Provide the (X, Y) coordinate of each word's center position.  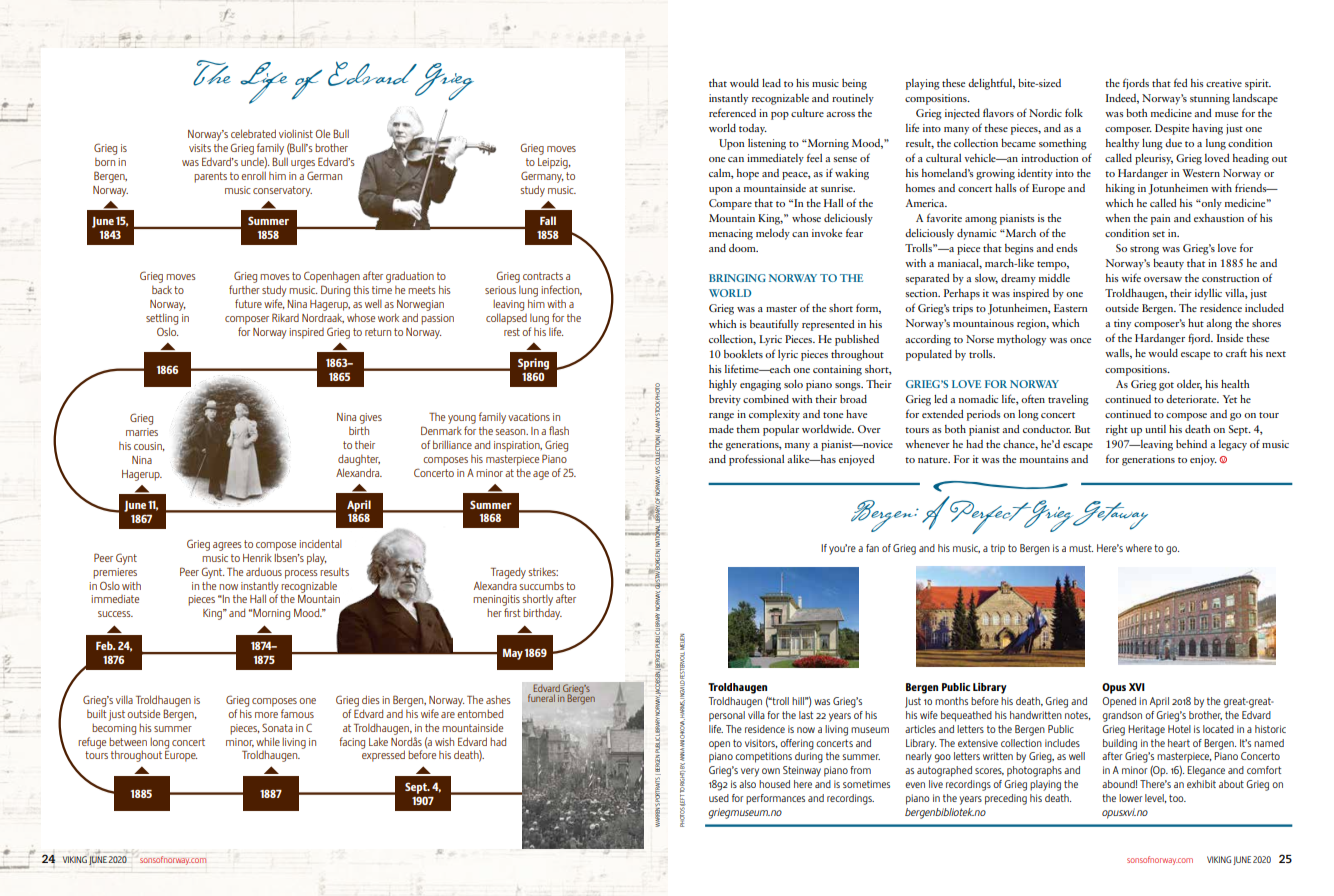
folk (1074, 112)
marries (142, 432)
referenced (732, 112)
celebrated (253, 133)
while (268, 741)
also (747, 784)
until (1155, 429)
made (721, 429)
